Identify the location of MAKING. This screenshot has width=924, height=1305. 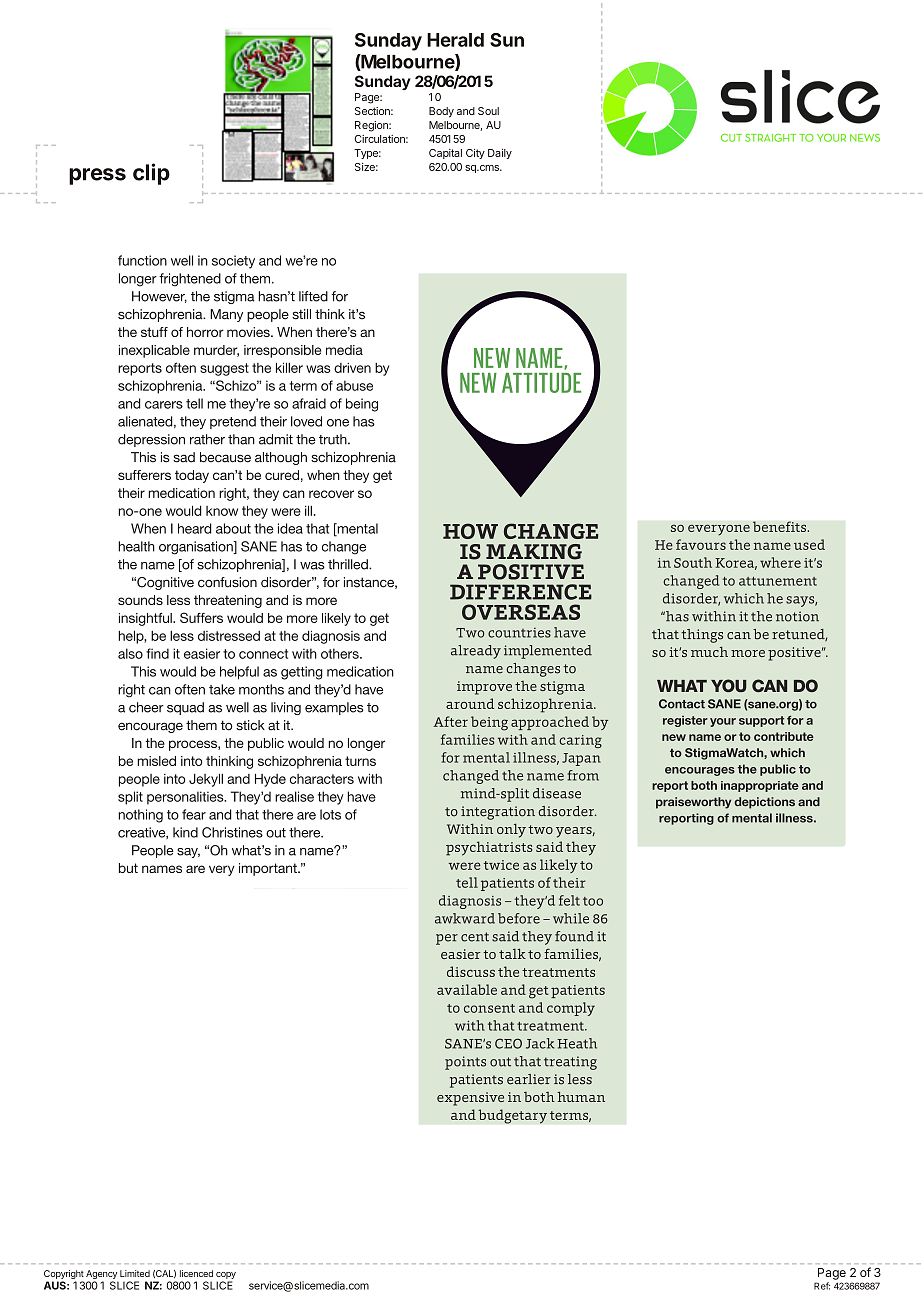
(534, 552).
